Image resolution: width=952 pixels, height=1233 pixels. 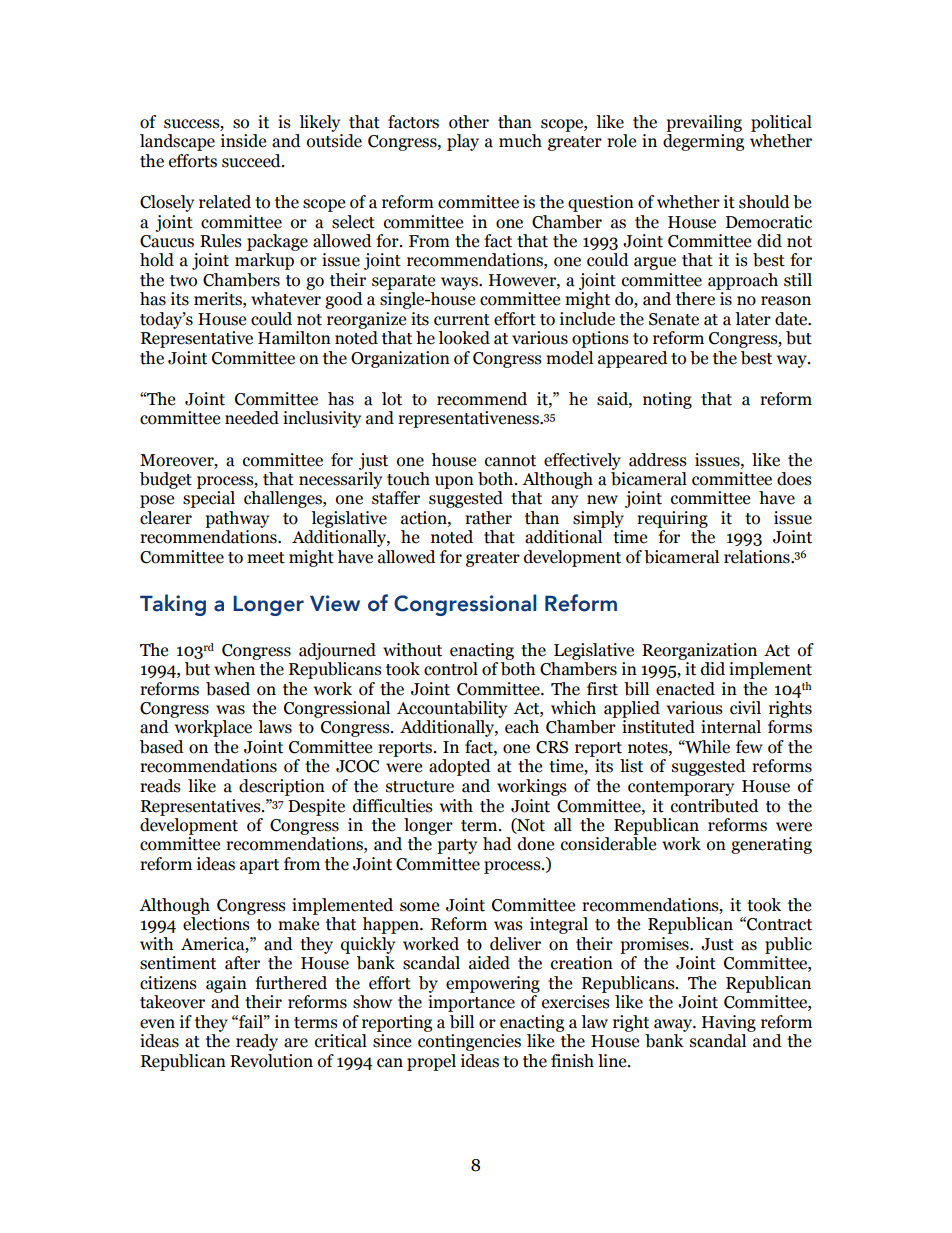 What do you see at coordinates (704, 123) in the image?
I see `prevailing` at bounding box center [704, 123].
